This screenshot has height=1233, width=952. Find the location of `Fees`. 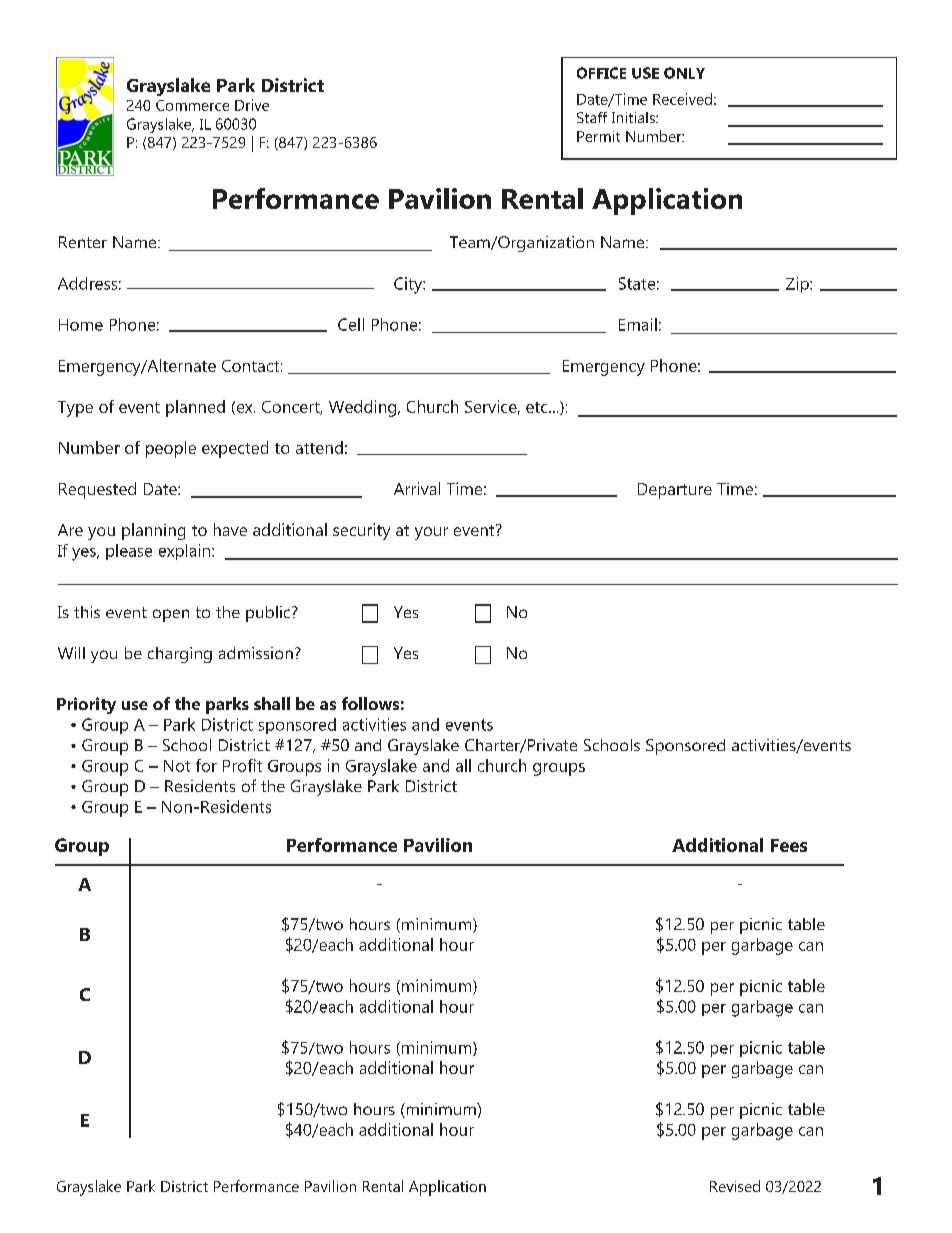

Fees is located at coordinates (789, 845).
